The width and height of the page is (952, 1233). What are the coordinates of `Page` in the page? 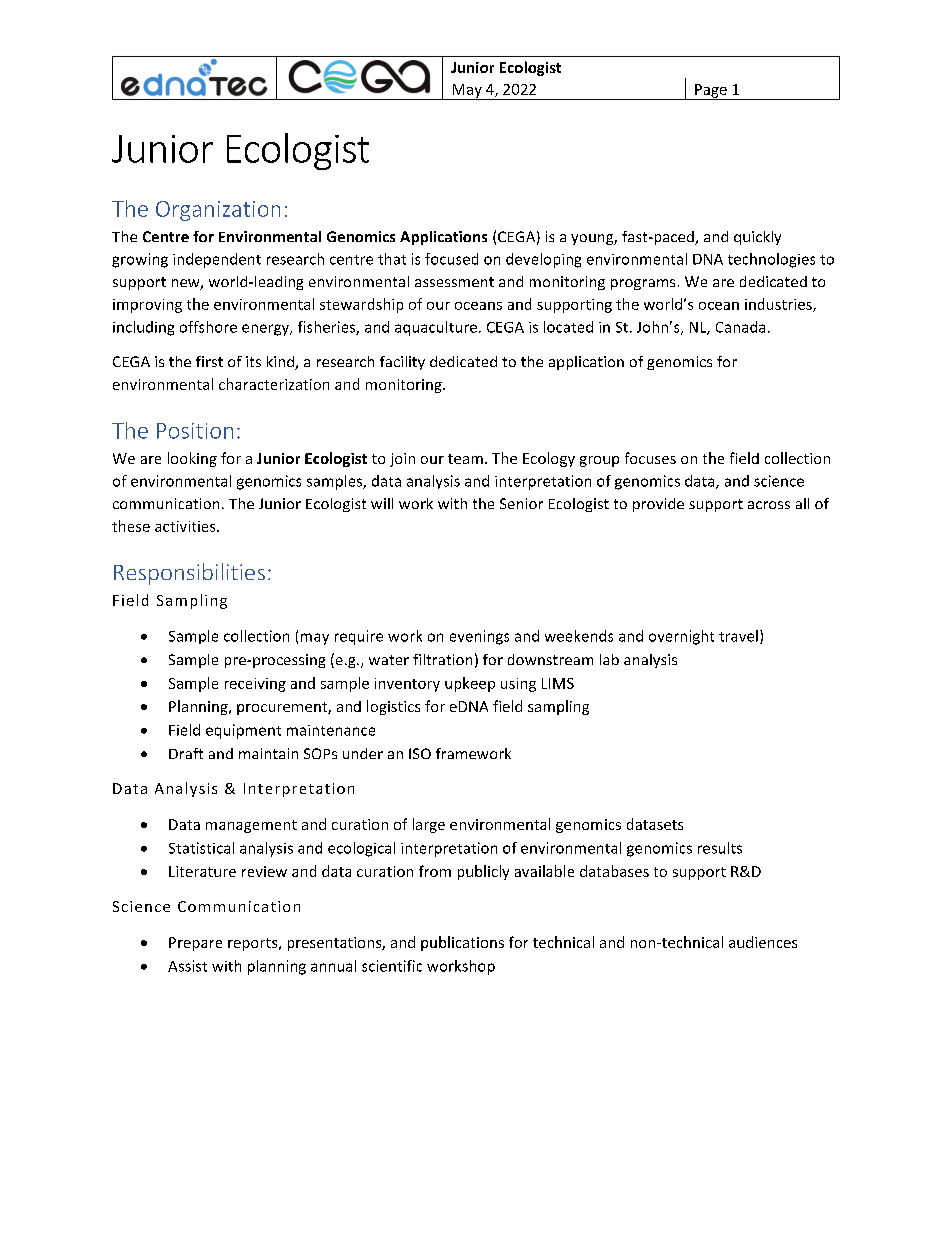 It's located at (711, 92).
